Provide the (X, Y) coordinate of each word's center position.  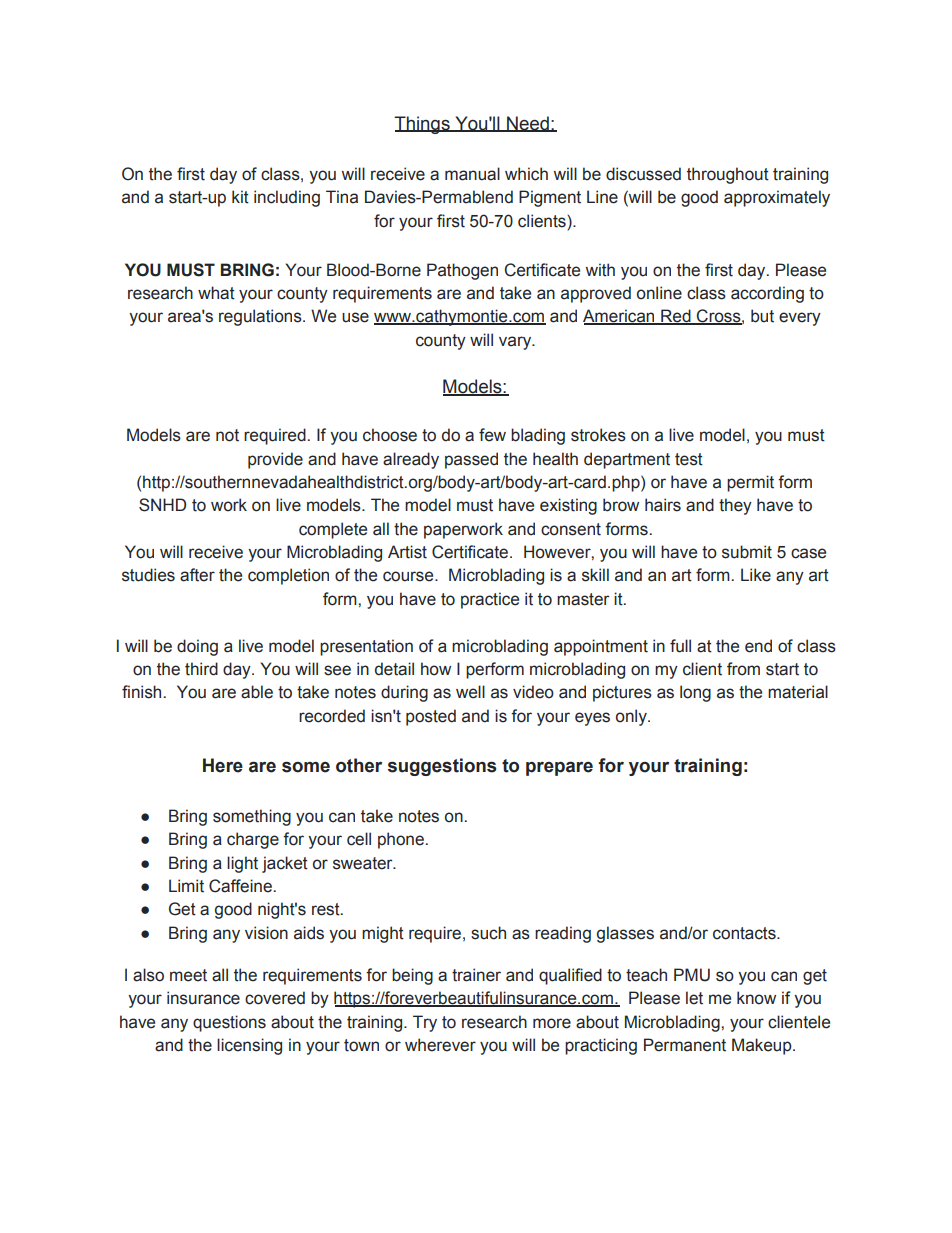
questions (229, 1023)
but (762, 316)
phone (401, 840)
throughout (728, 175)
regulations (261, 317)
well (470, 692)
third (201, 669)
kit (240, 197)
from (743, 669)
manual (472, 174)
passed (471, 460)
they (735, 506)
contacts (745, 933)
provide (275, 460)
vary (516, 343)
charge (253, 840)
